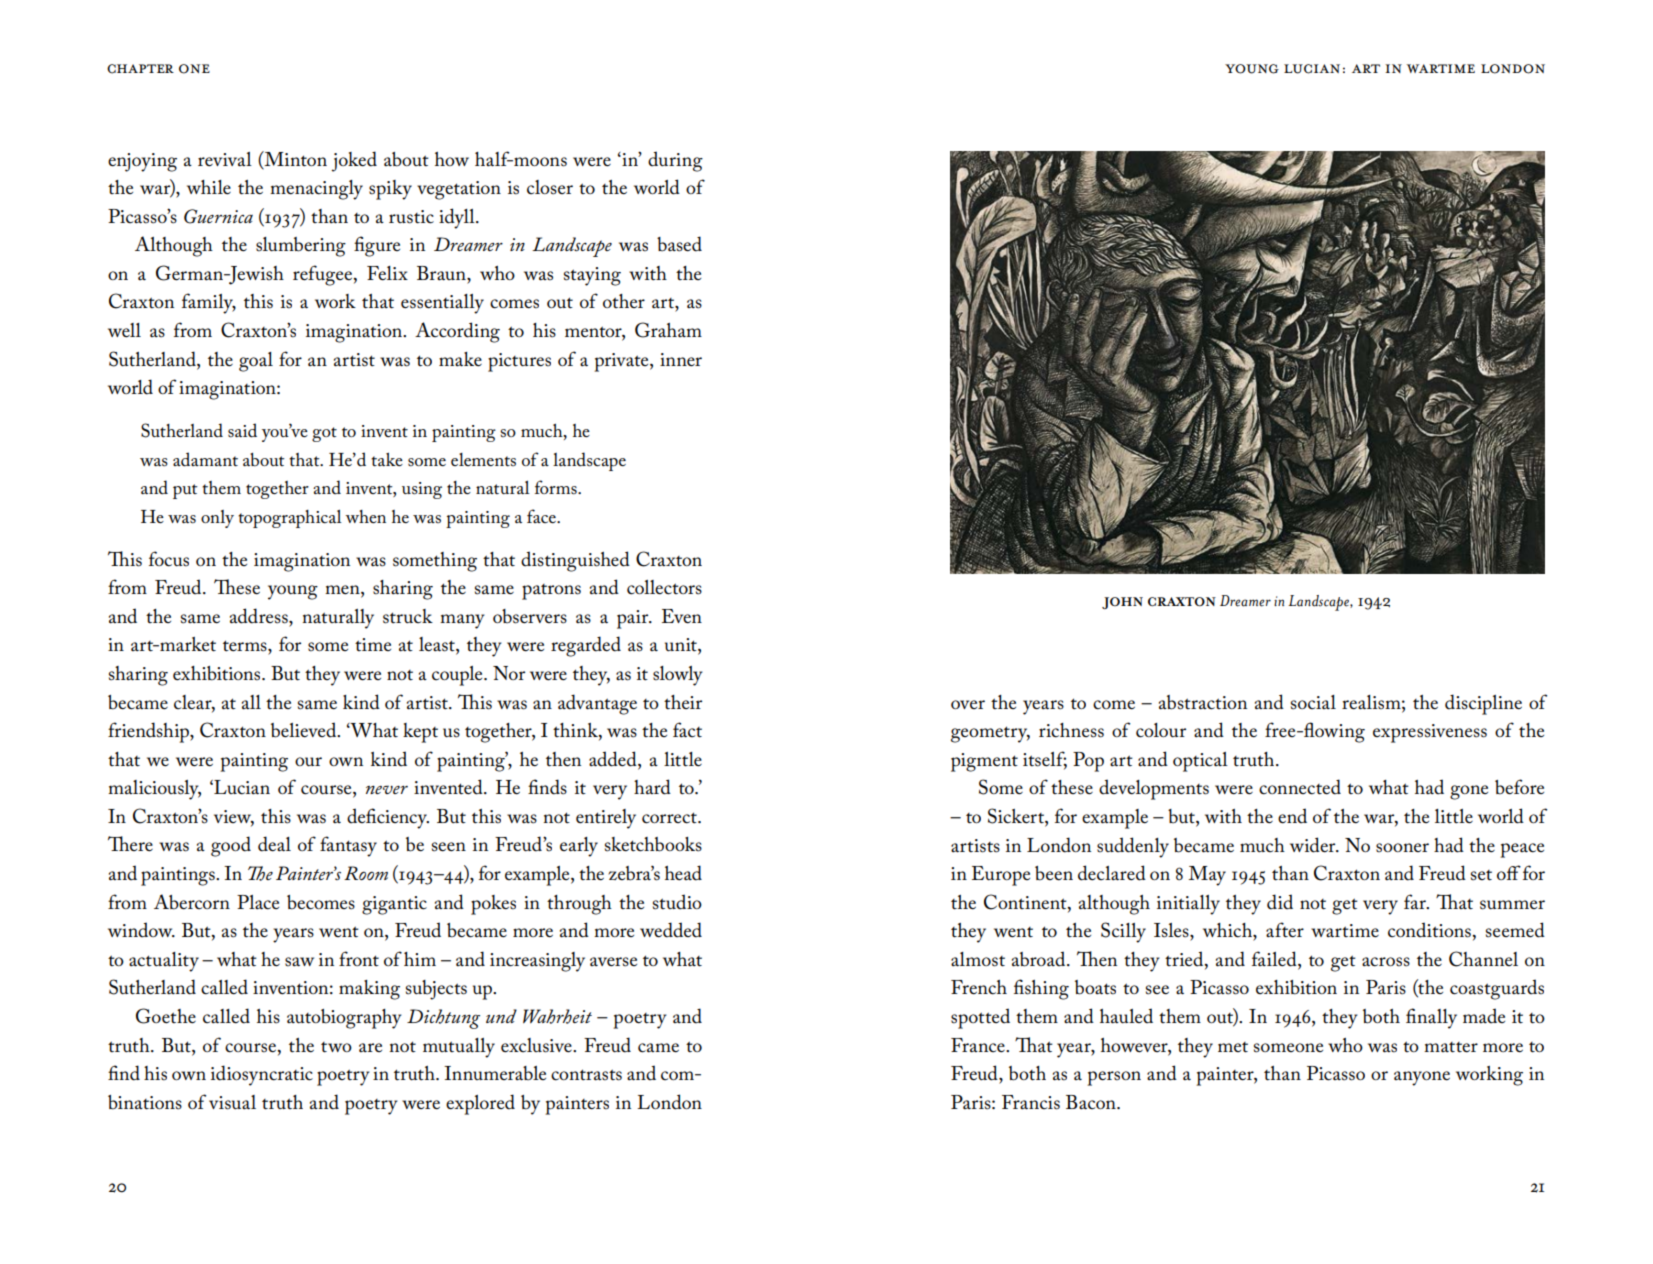 The height and width of the image is (1264, 1653). I want to click on expressiveness, so click(1430, 733).
